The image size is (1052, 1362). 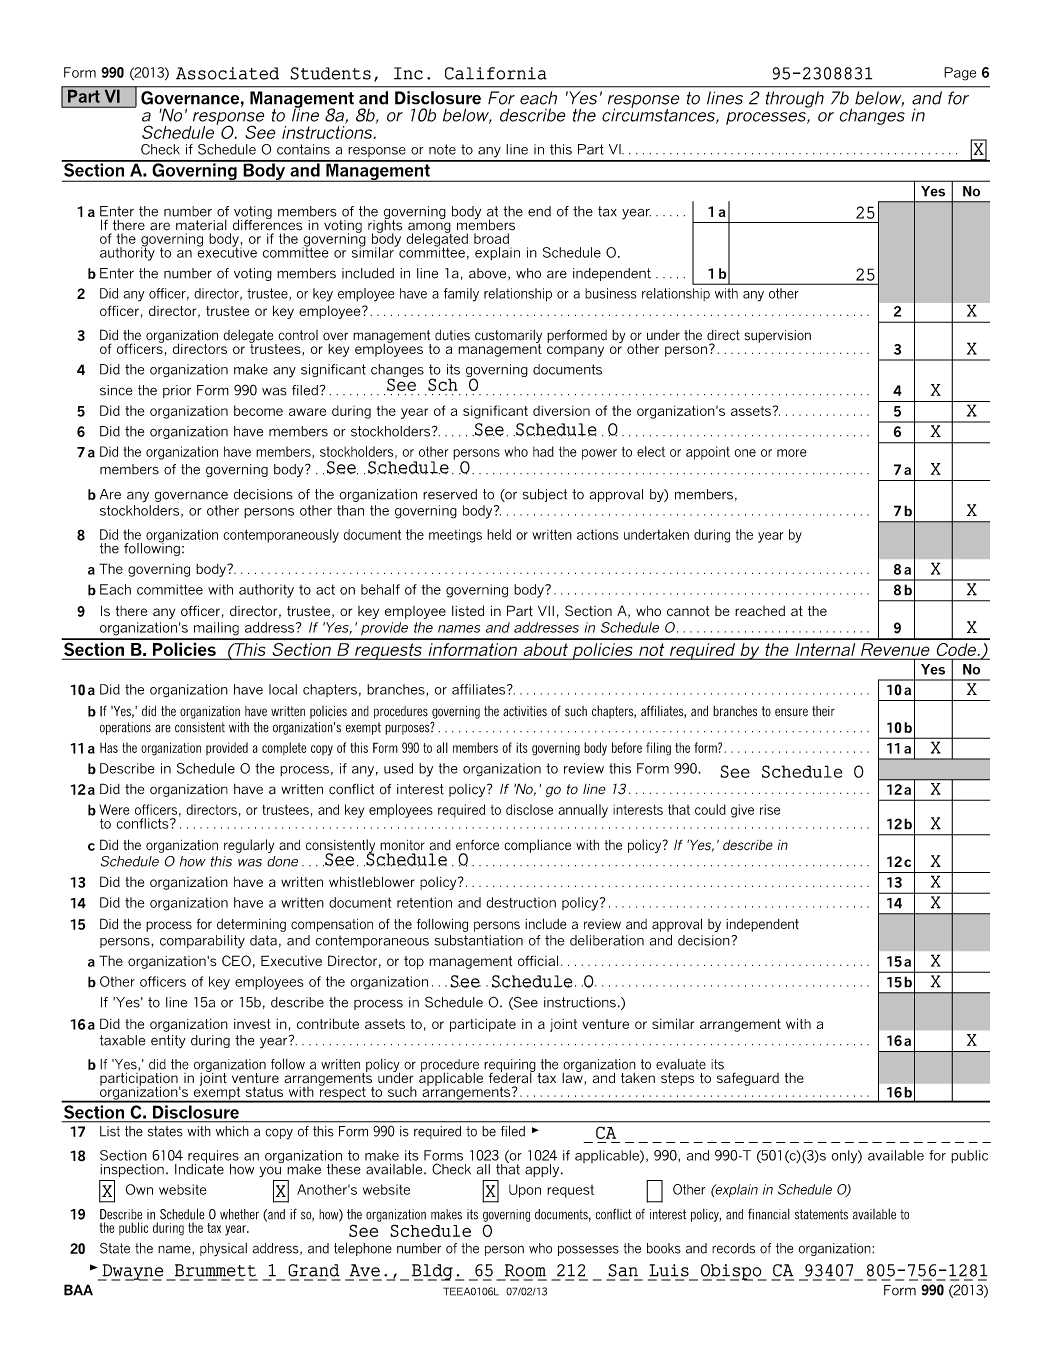 What do you see at coordinates (544, 495) in the screenshot?
I see `subject` at bounding box center [544, 495].
